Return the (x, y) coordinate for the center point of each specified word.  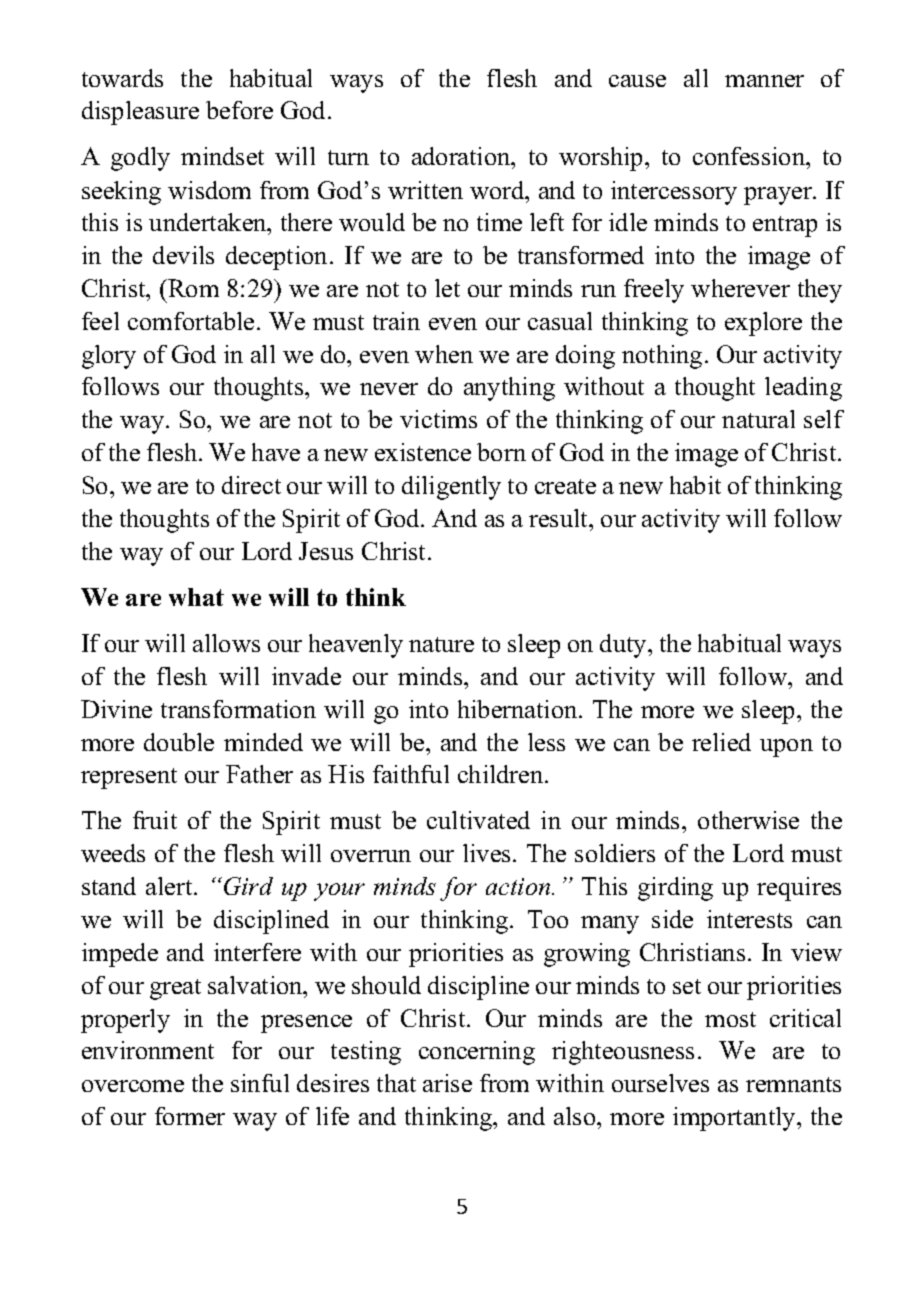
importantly (735, 1119)
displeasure (140, 113)
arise (447, 1083)
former (190, 1116)
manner (764, 81)
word (498, 190)
